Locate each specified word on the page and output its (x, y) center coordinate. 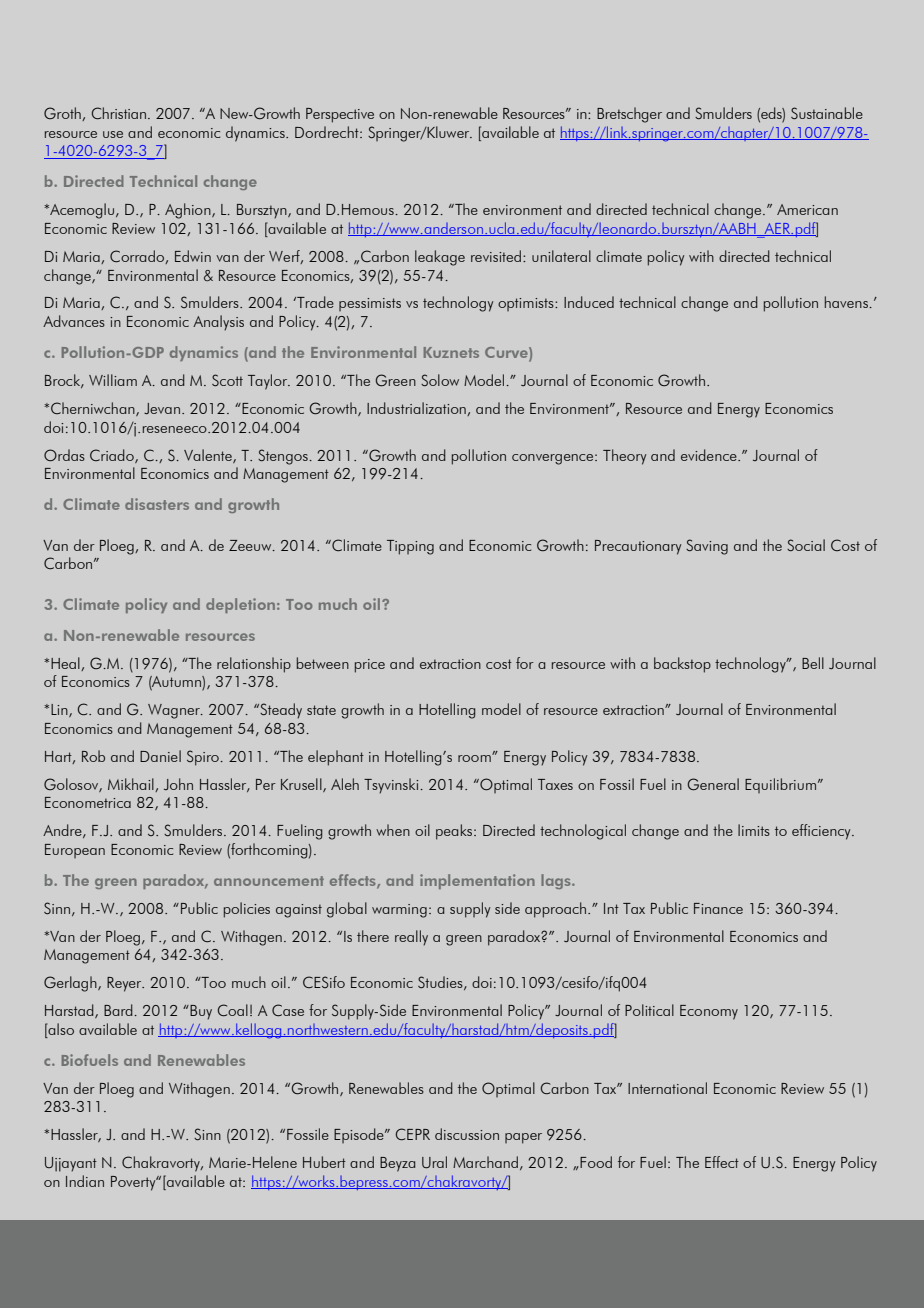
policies (247, 910)
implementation (477, 881)
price (370, 666)
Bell (813, 663)
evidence (710, 455)
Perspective (340, 115)
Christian (118, 113)
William (113, 380)
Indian (85, 1181)
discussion (467, 1134)
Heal (66, 664)
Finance (718, 908)
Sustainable (827, 113)
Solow (440, 380)
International (667, 1088)
